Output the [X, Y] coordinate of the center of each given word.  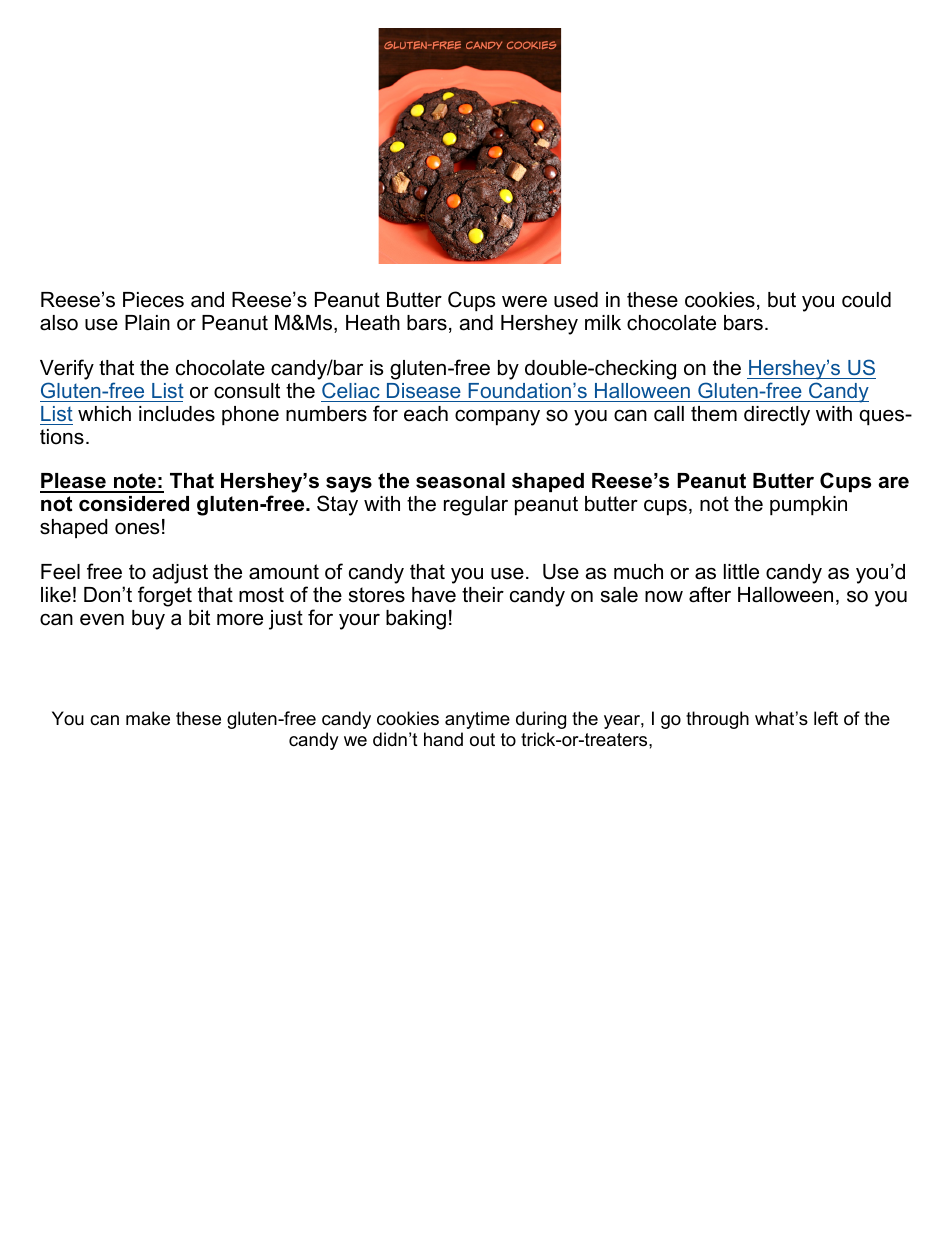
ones [137, 529]
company [497, 418]
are [894, 483]
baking [416, 620]
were [524, 302]
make [148, 718]
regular [476, 506]
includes [177, 414]
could [866, 300]
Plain [147, 323]
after [710, 594]
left [826, 718]
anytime [477, 720]
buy [148, 620]
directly [777, 416]
